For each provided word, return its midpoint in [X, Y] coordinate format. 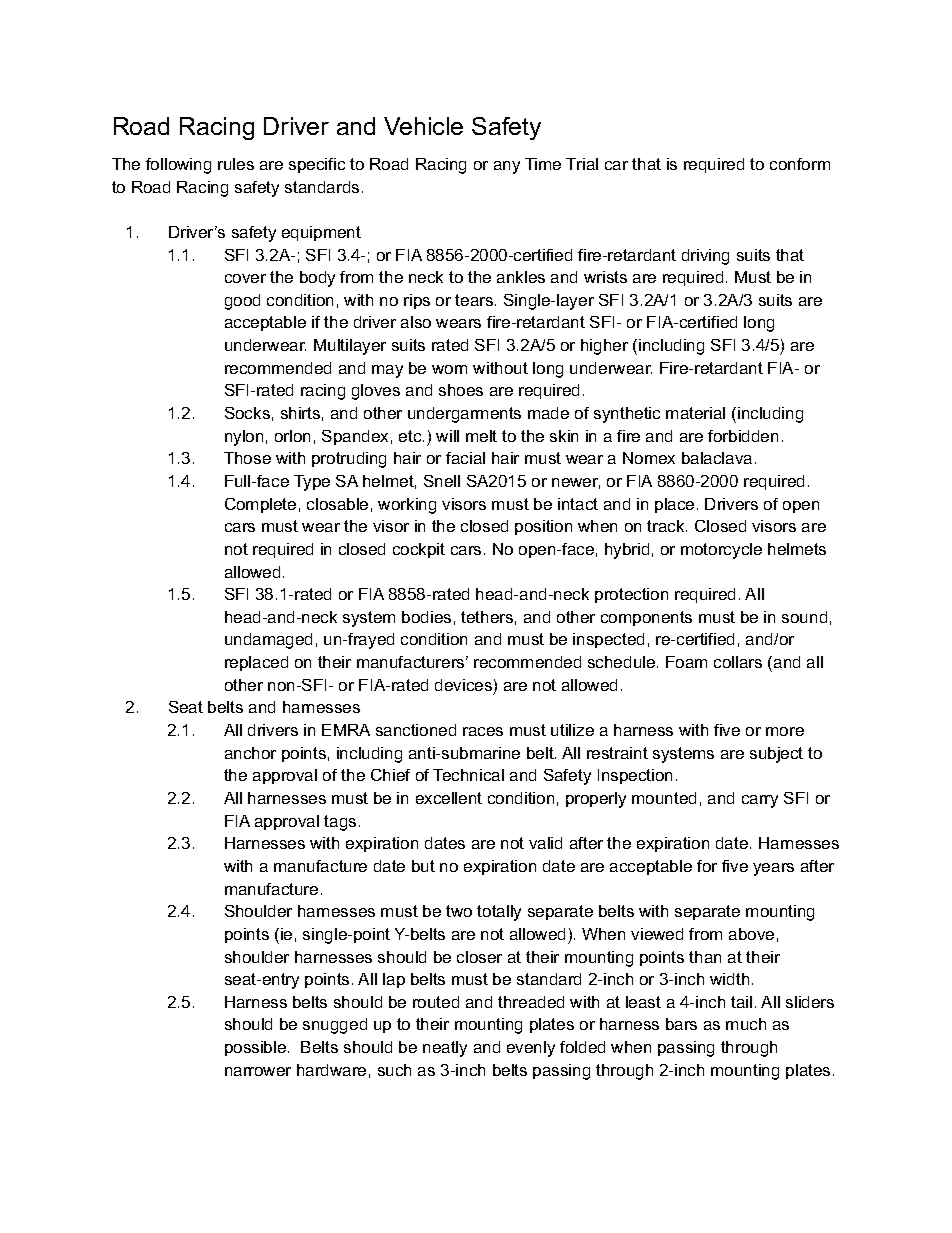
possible [257, 1048]
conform [800, 164]
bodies [426, 617]
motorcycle [721, 551]
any [507, 167]
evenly [531, 1049]
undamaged [268, 641]
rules [236, 164]
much [746, 1024]
